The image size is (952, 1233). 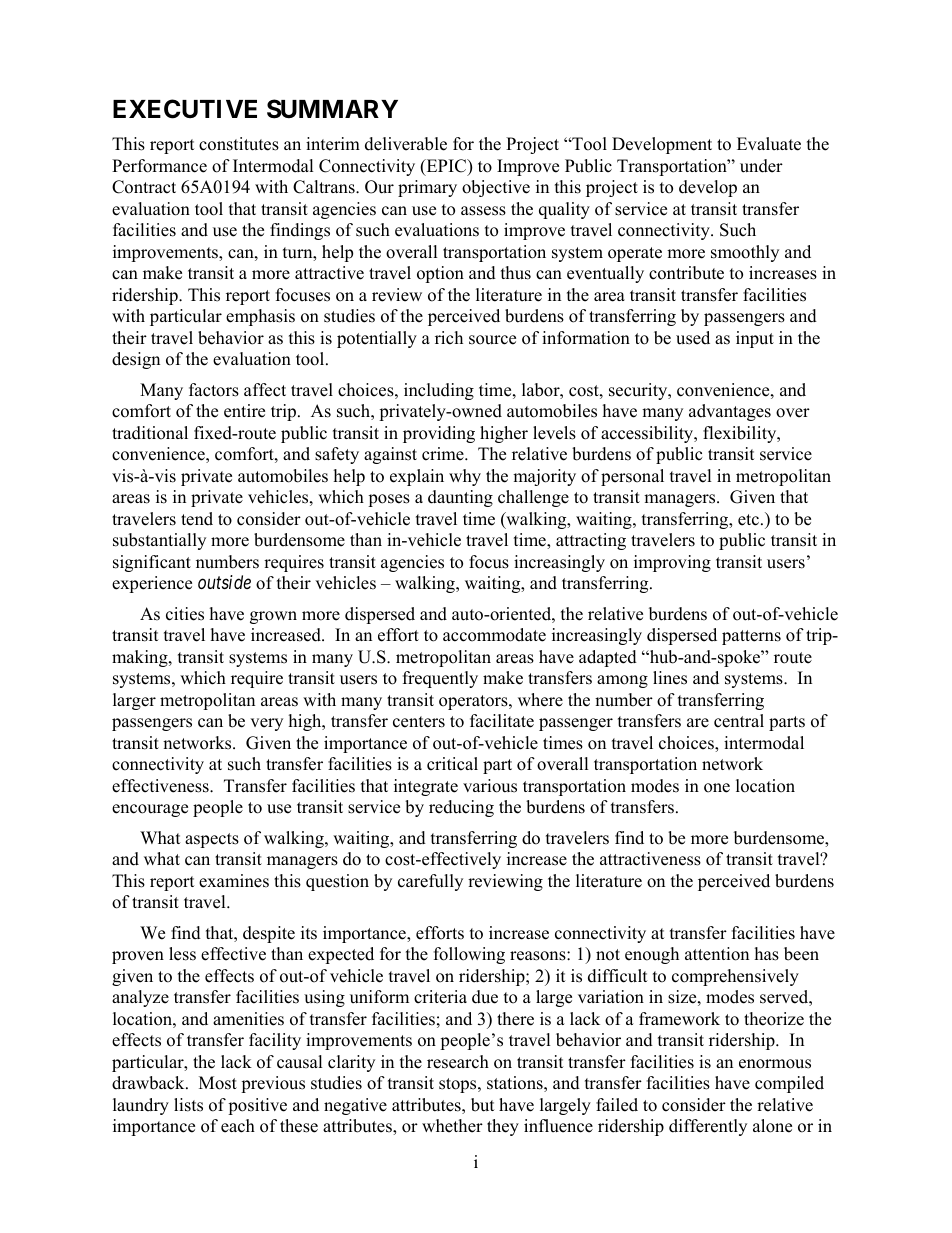 I want to click on accommodate, so click(x=494, y=635).
